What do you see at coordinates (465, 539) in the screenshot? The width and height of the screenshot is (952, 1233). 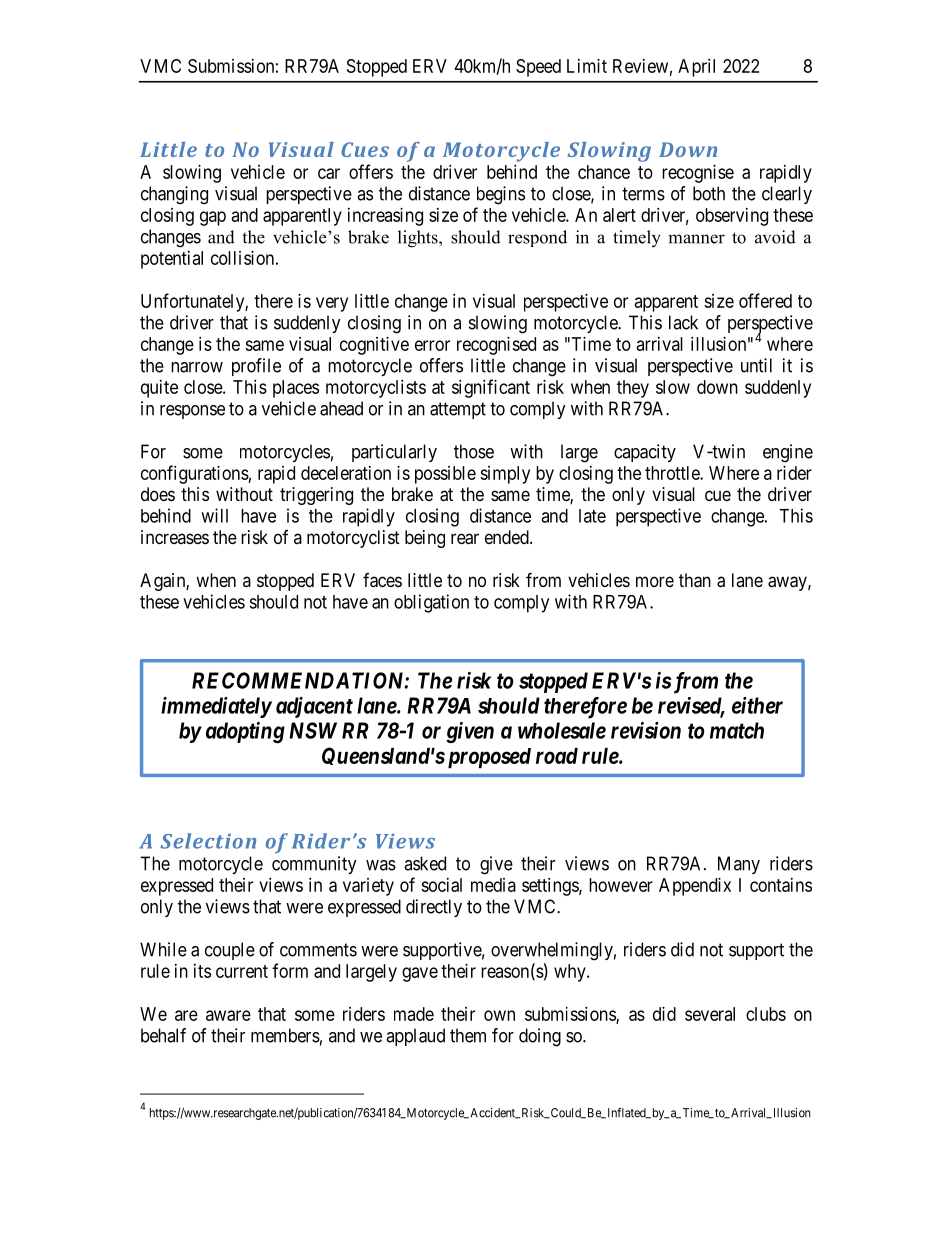 I see `rear` at bounding box center [465, 539].
